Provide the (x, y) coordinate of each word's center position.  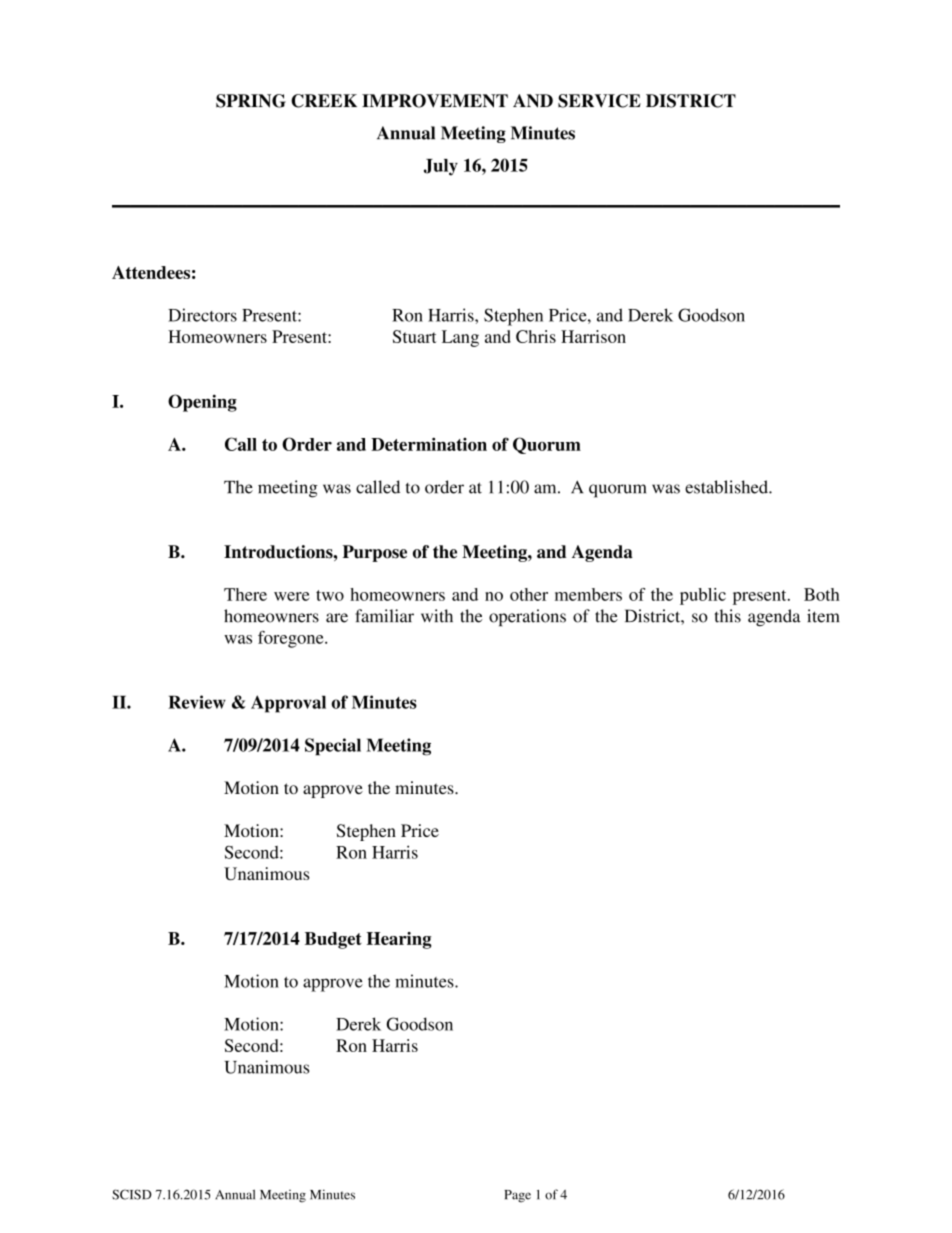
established (727, 487)
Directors (202, 315)
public (703, 596)
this (728, 616)
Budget (333, 940)
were (291, 596)
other (529, 594)
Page (517, 1196)
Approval (288, 704)
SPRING (251, 101)
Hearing (399, 940)
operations (527, 617)
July (441, 167)
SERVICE (599, 101)
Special (333, 747)
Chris (536, 336)
